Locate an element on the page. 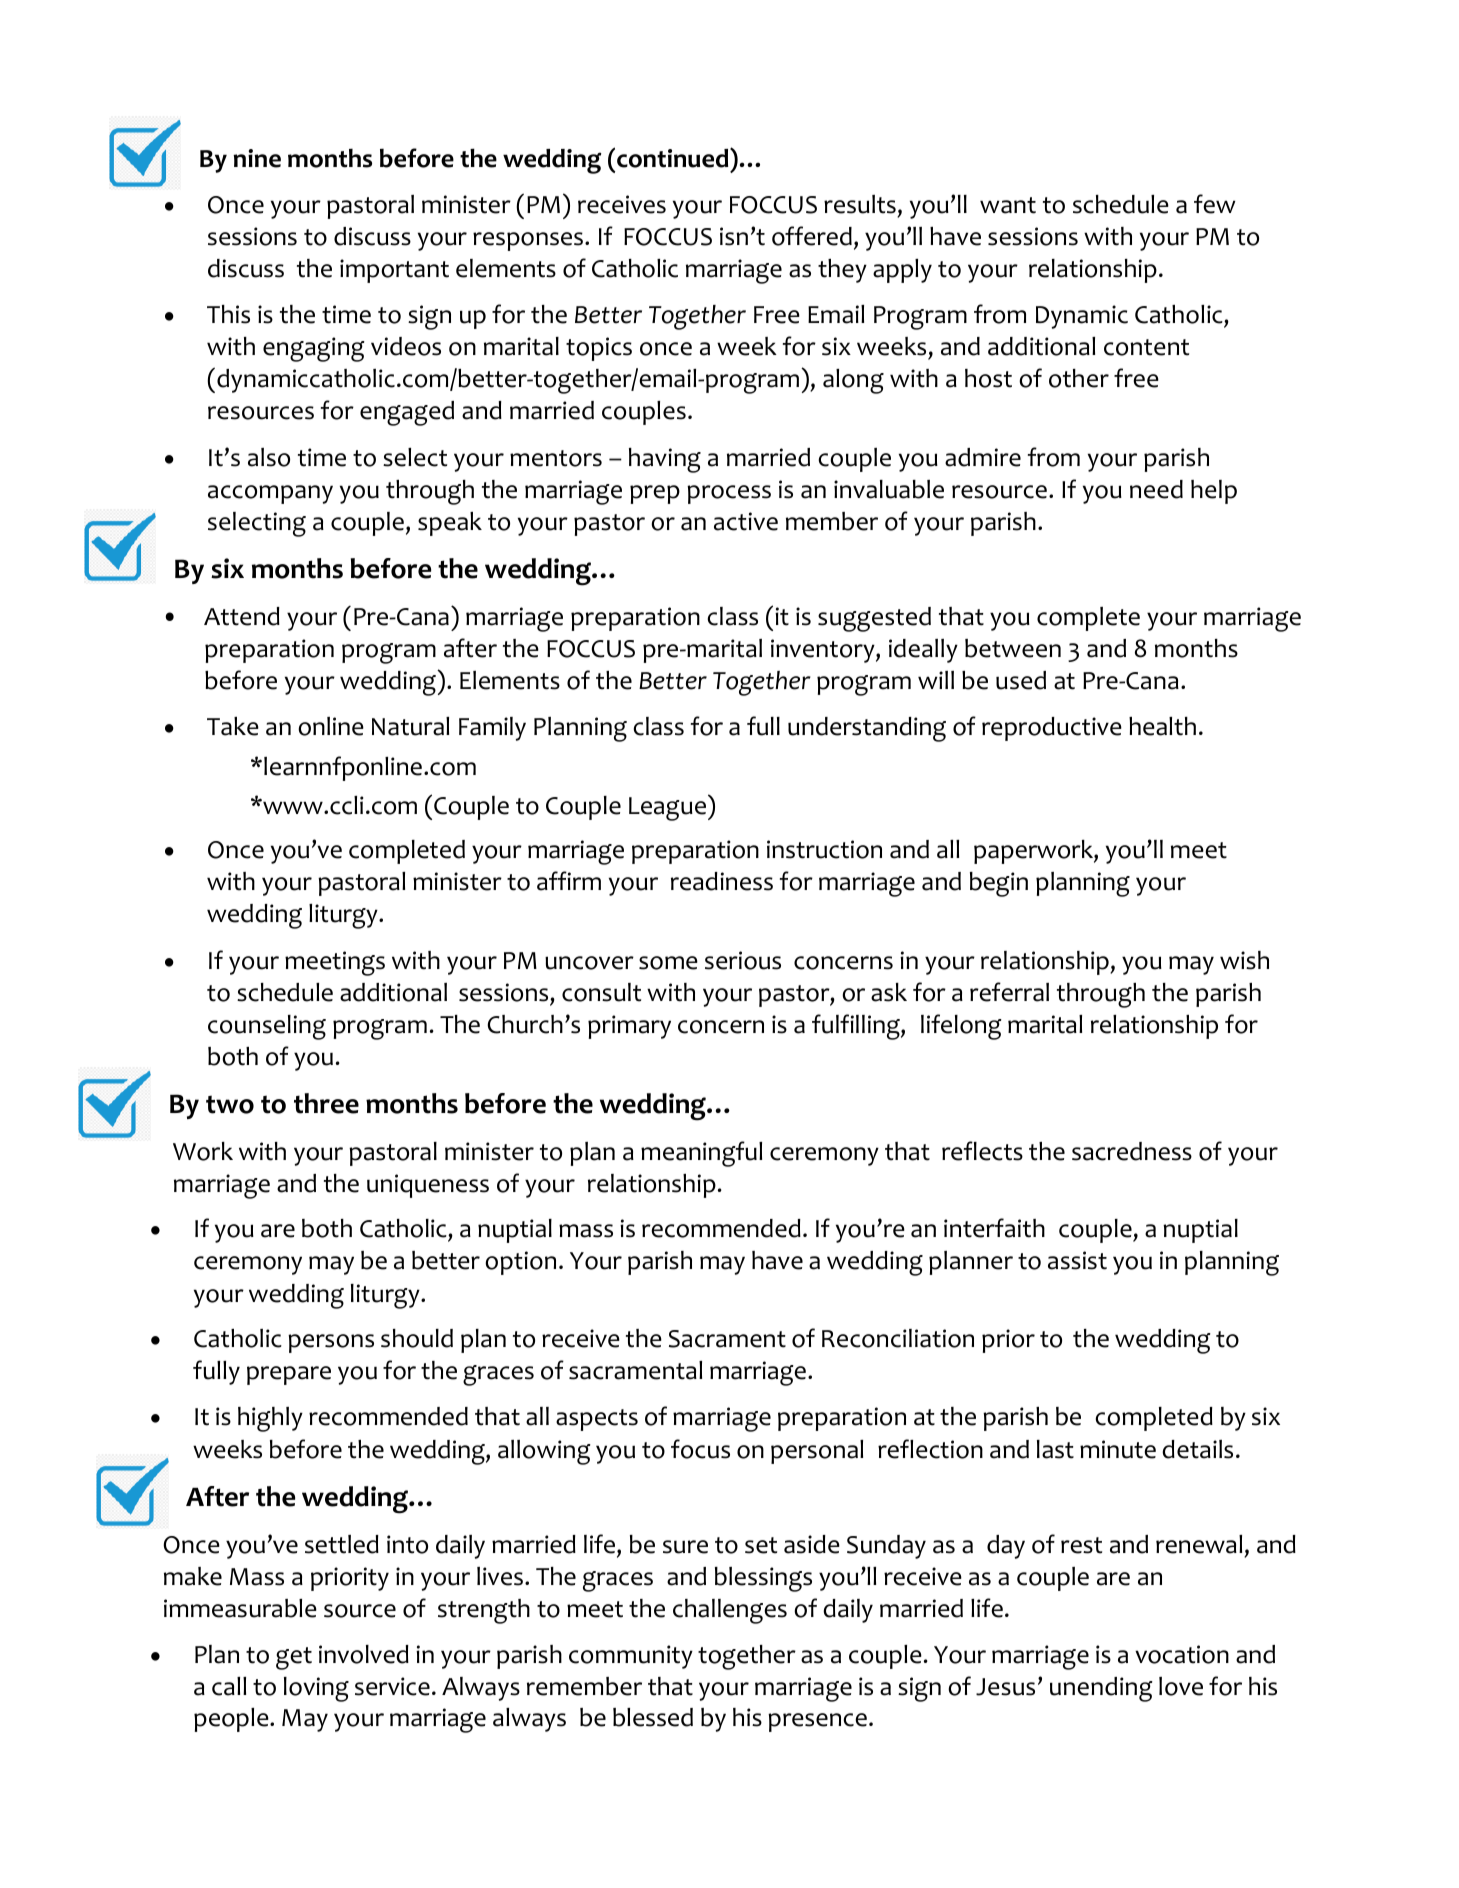 This document has height=1888, width=1459. nine is located at coordinates (257, 158).
